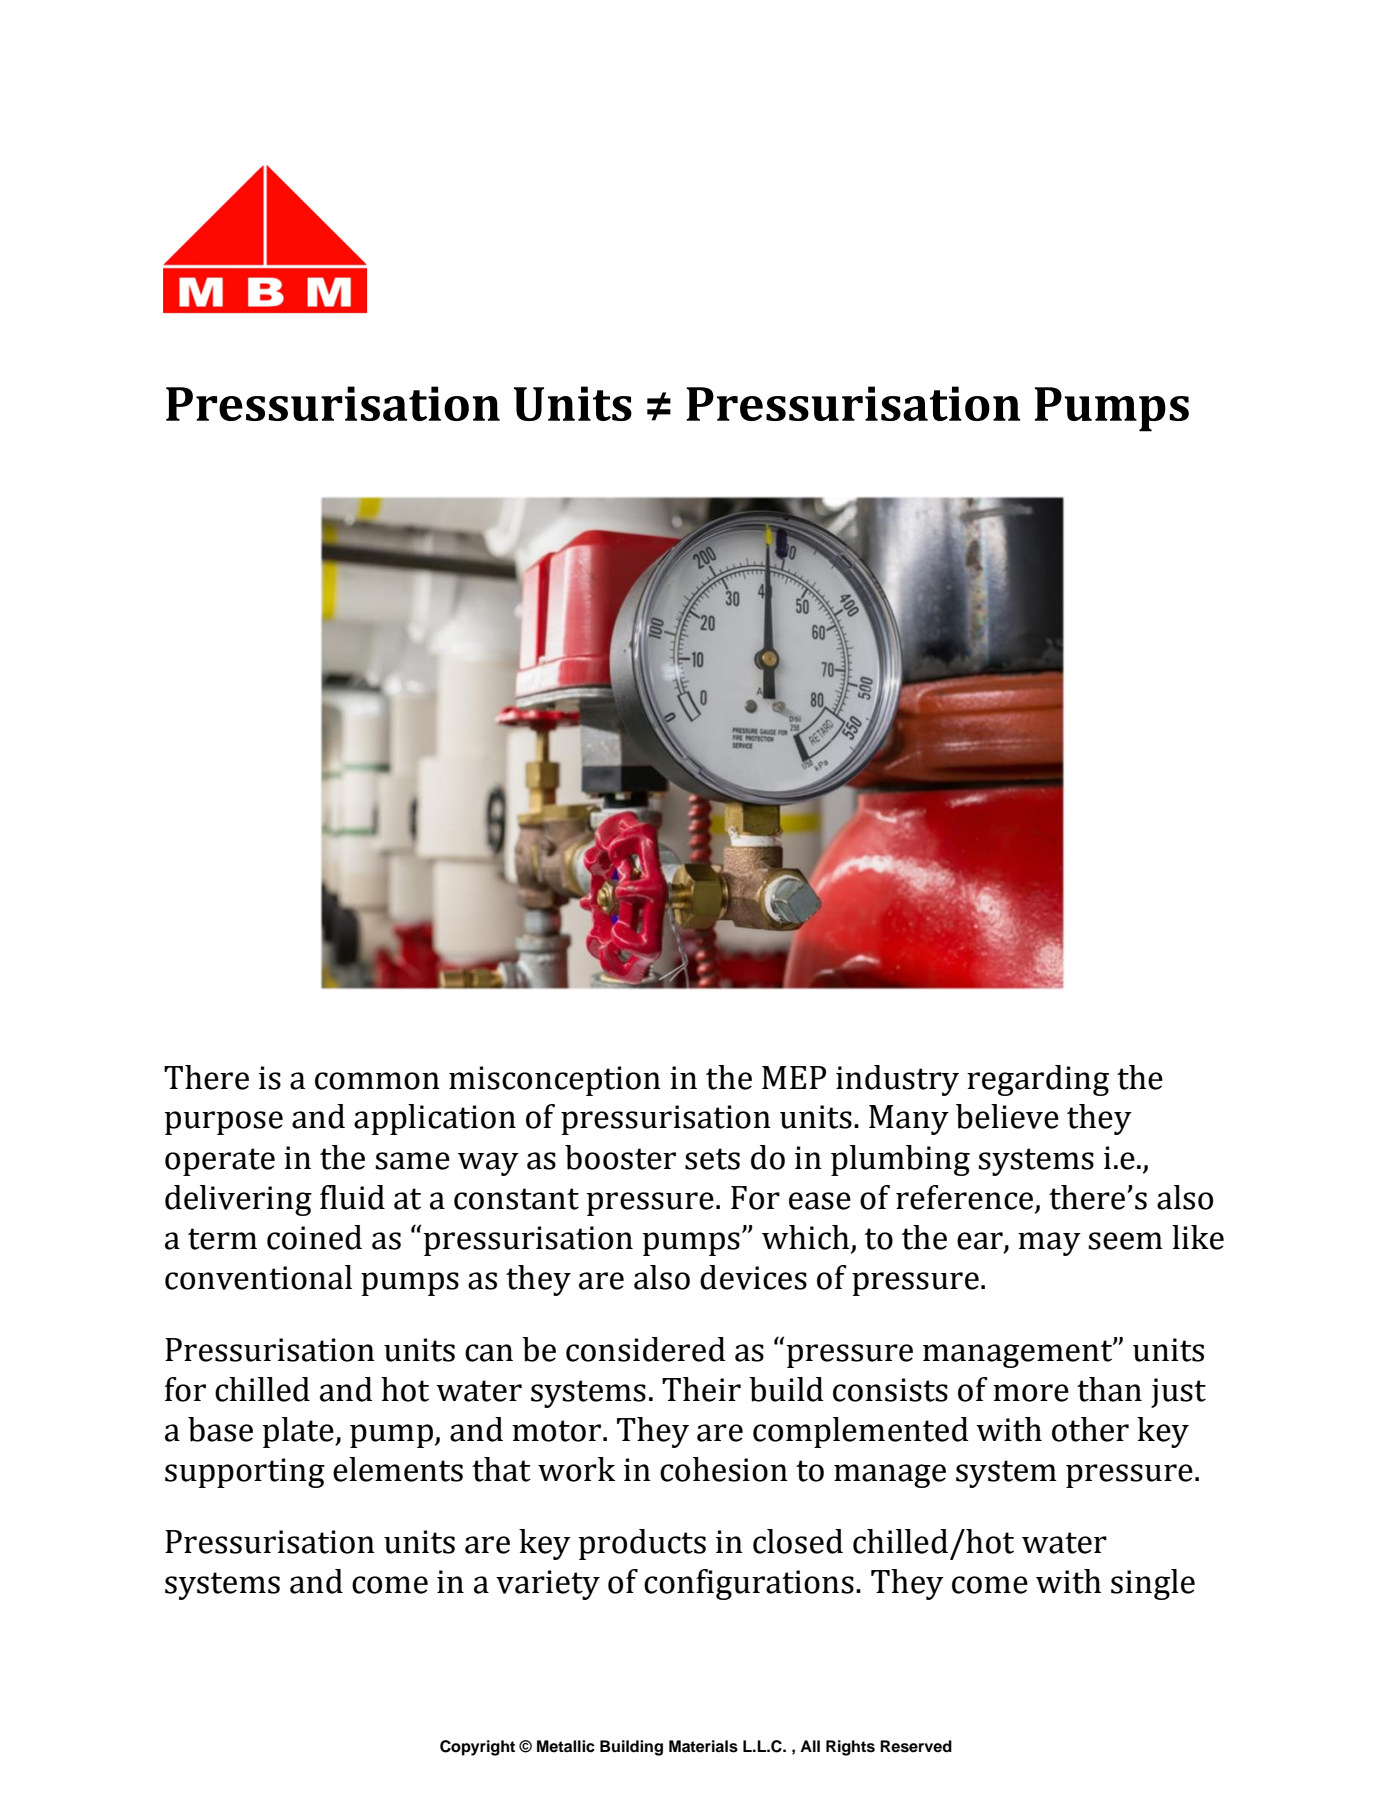 The width and height of the document is (1393, 1803). What do you see at coordinates (1090, 1429) in the document?
I see `other` at bounding box center [1090, 1429].
